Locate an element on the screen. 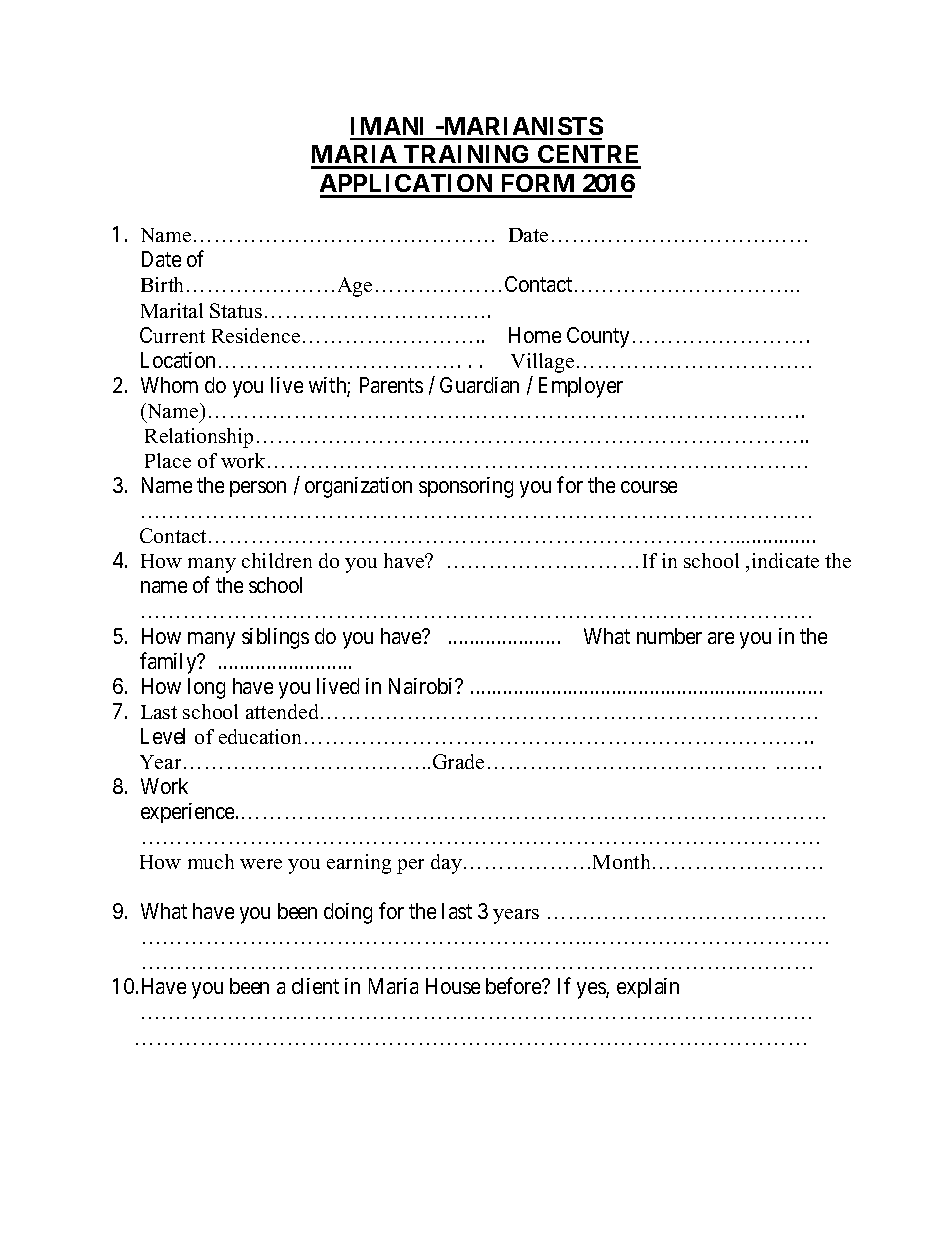 The width and height of the screenshot is (952, 1233). County is located at coordinates (598, 337).
